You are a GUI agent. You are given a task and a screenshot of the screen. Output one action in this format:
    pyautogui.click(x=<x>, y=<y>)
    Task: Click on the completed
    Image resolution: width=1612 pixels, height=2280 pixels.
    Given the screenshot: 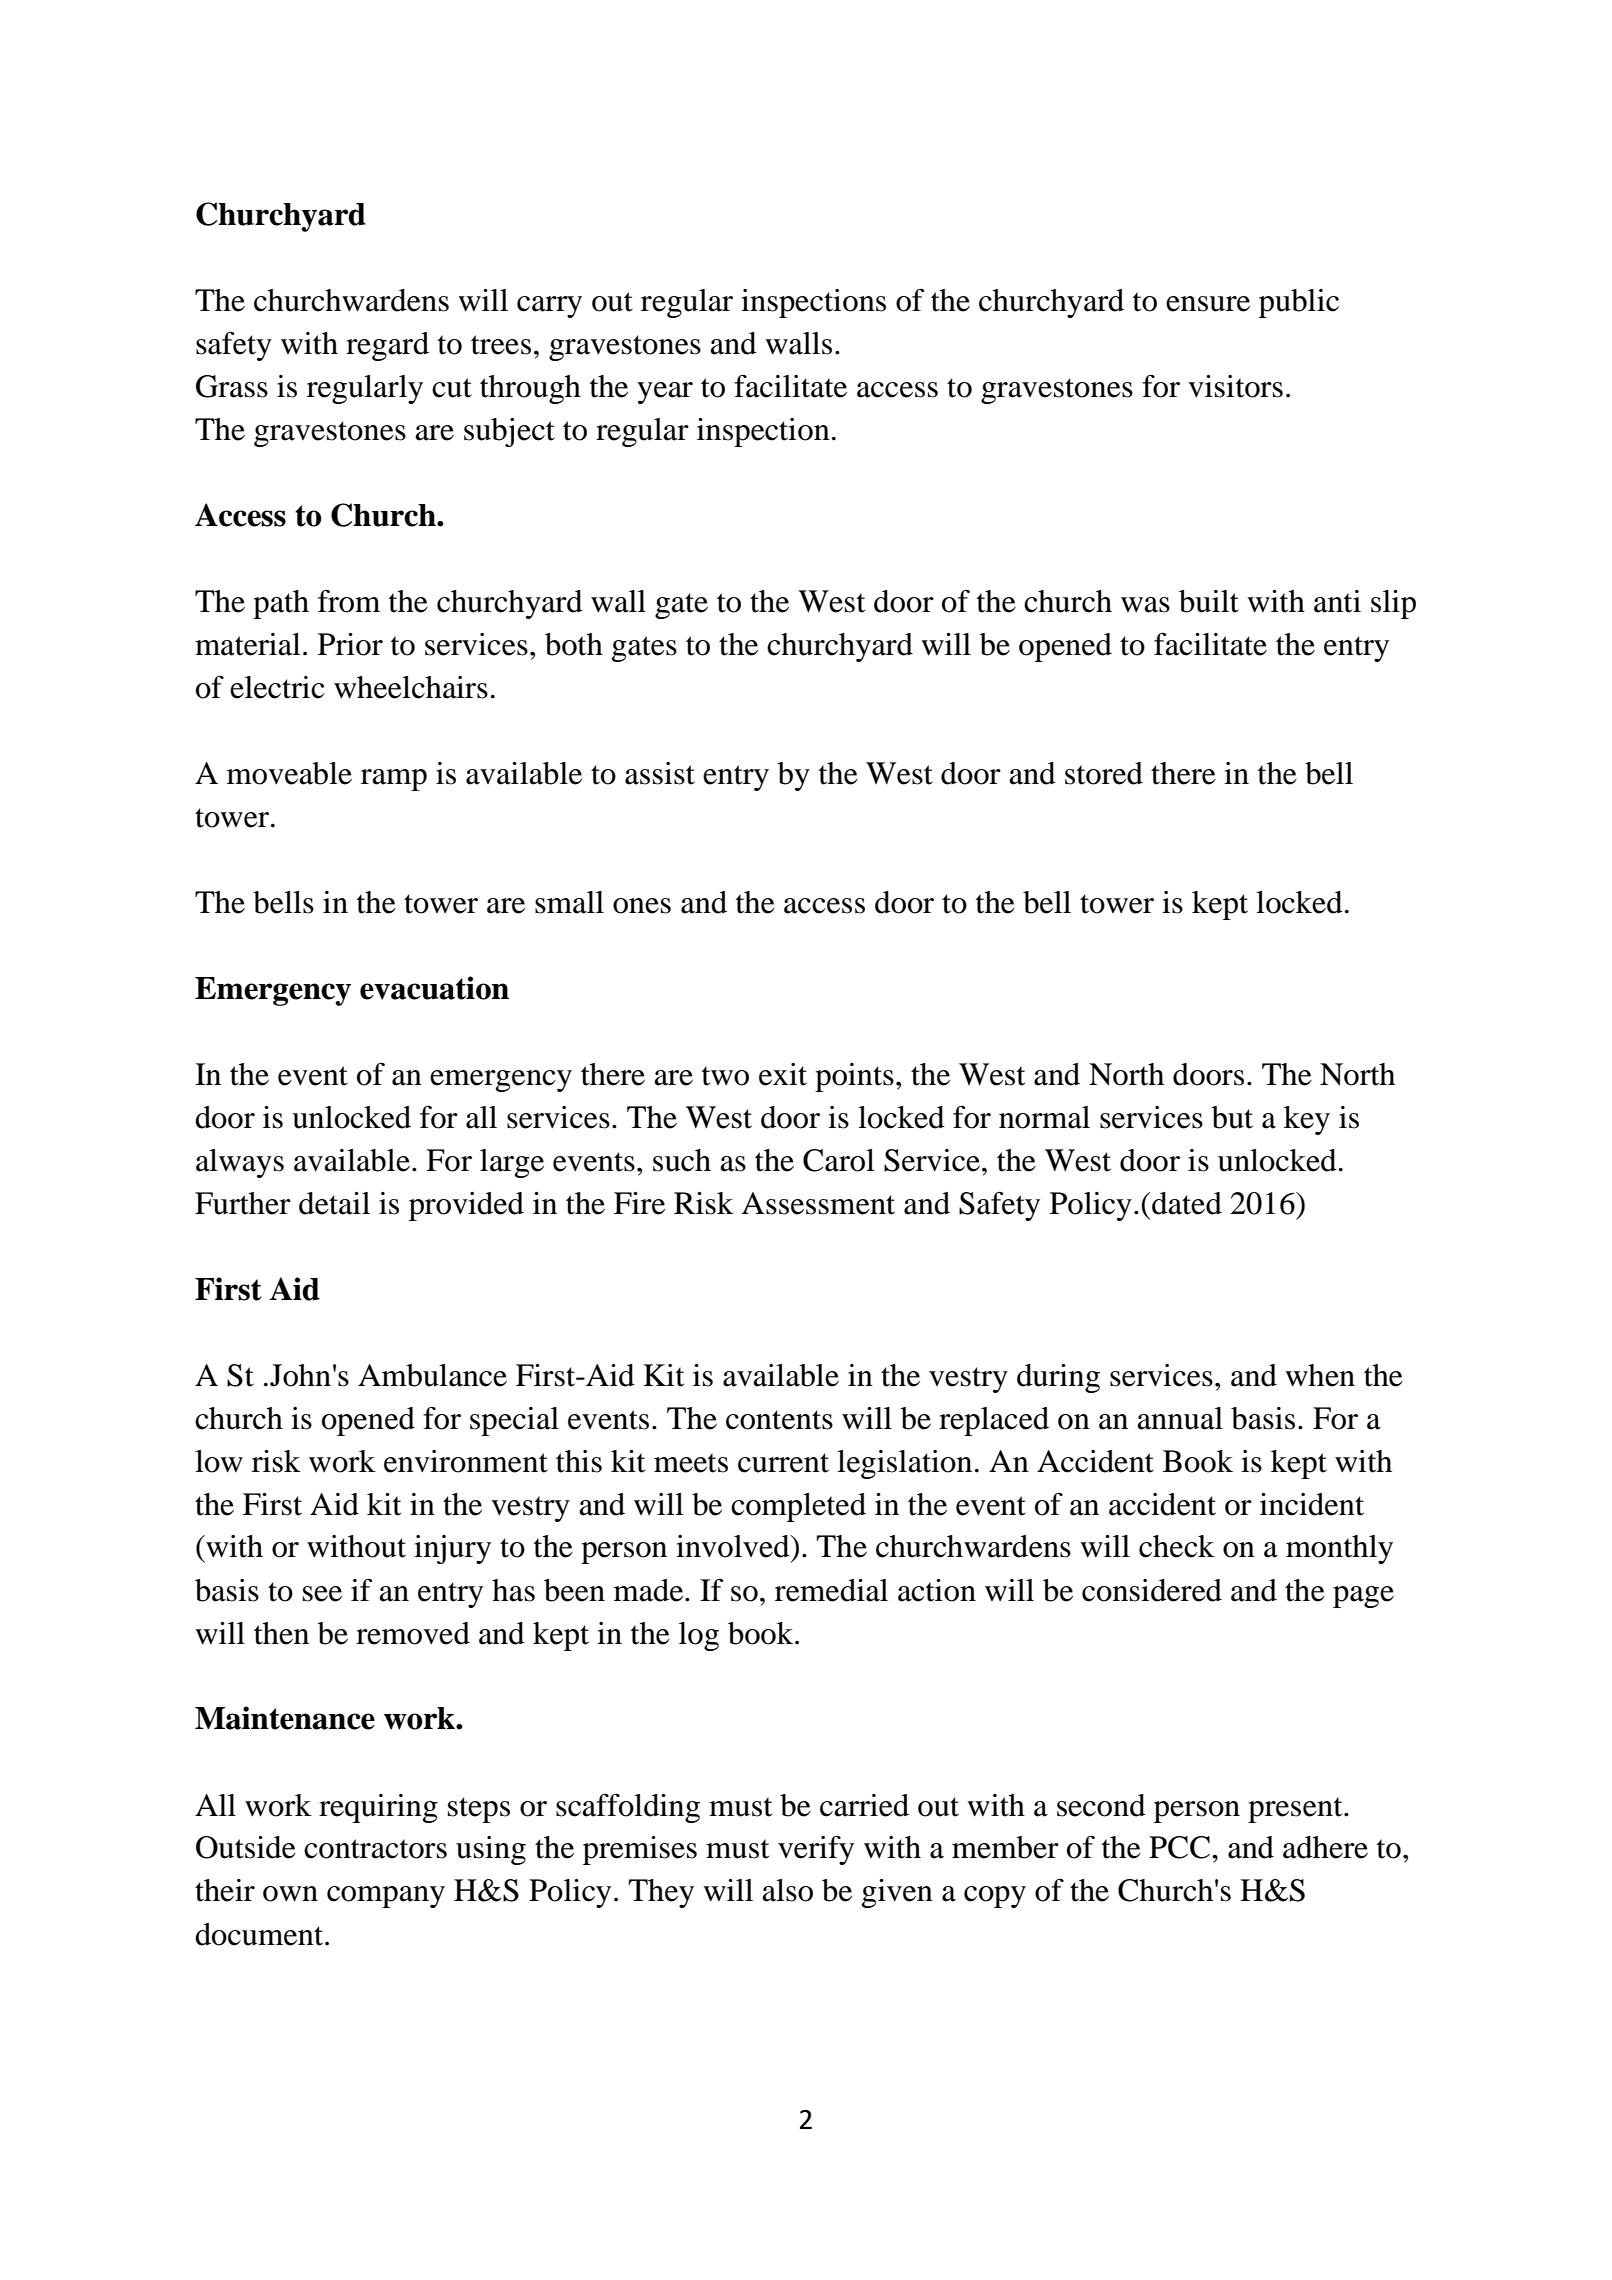 What is the action you would take?
    pyautogui.click(x=798, y=1507)
